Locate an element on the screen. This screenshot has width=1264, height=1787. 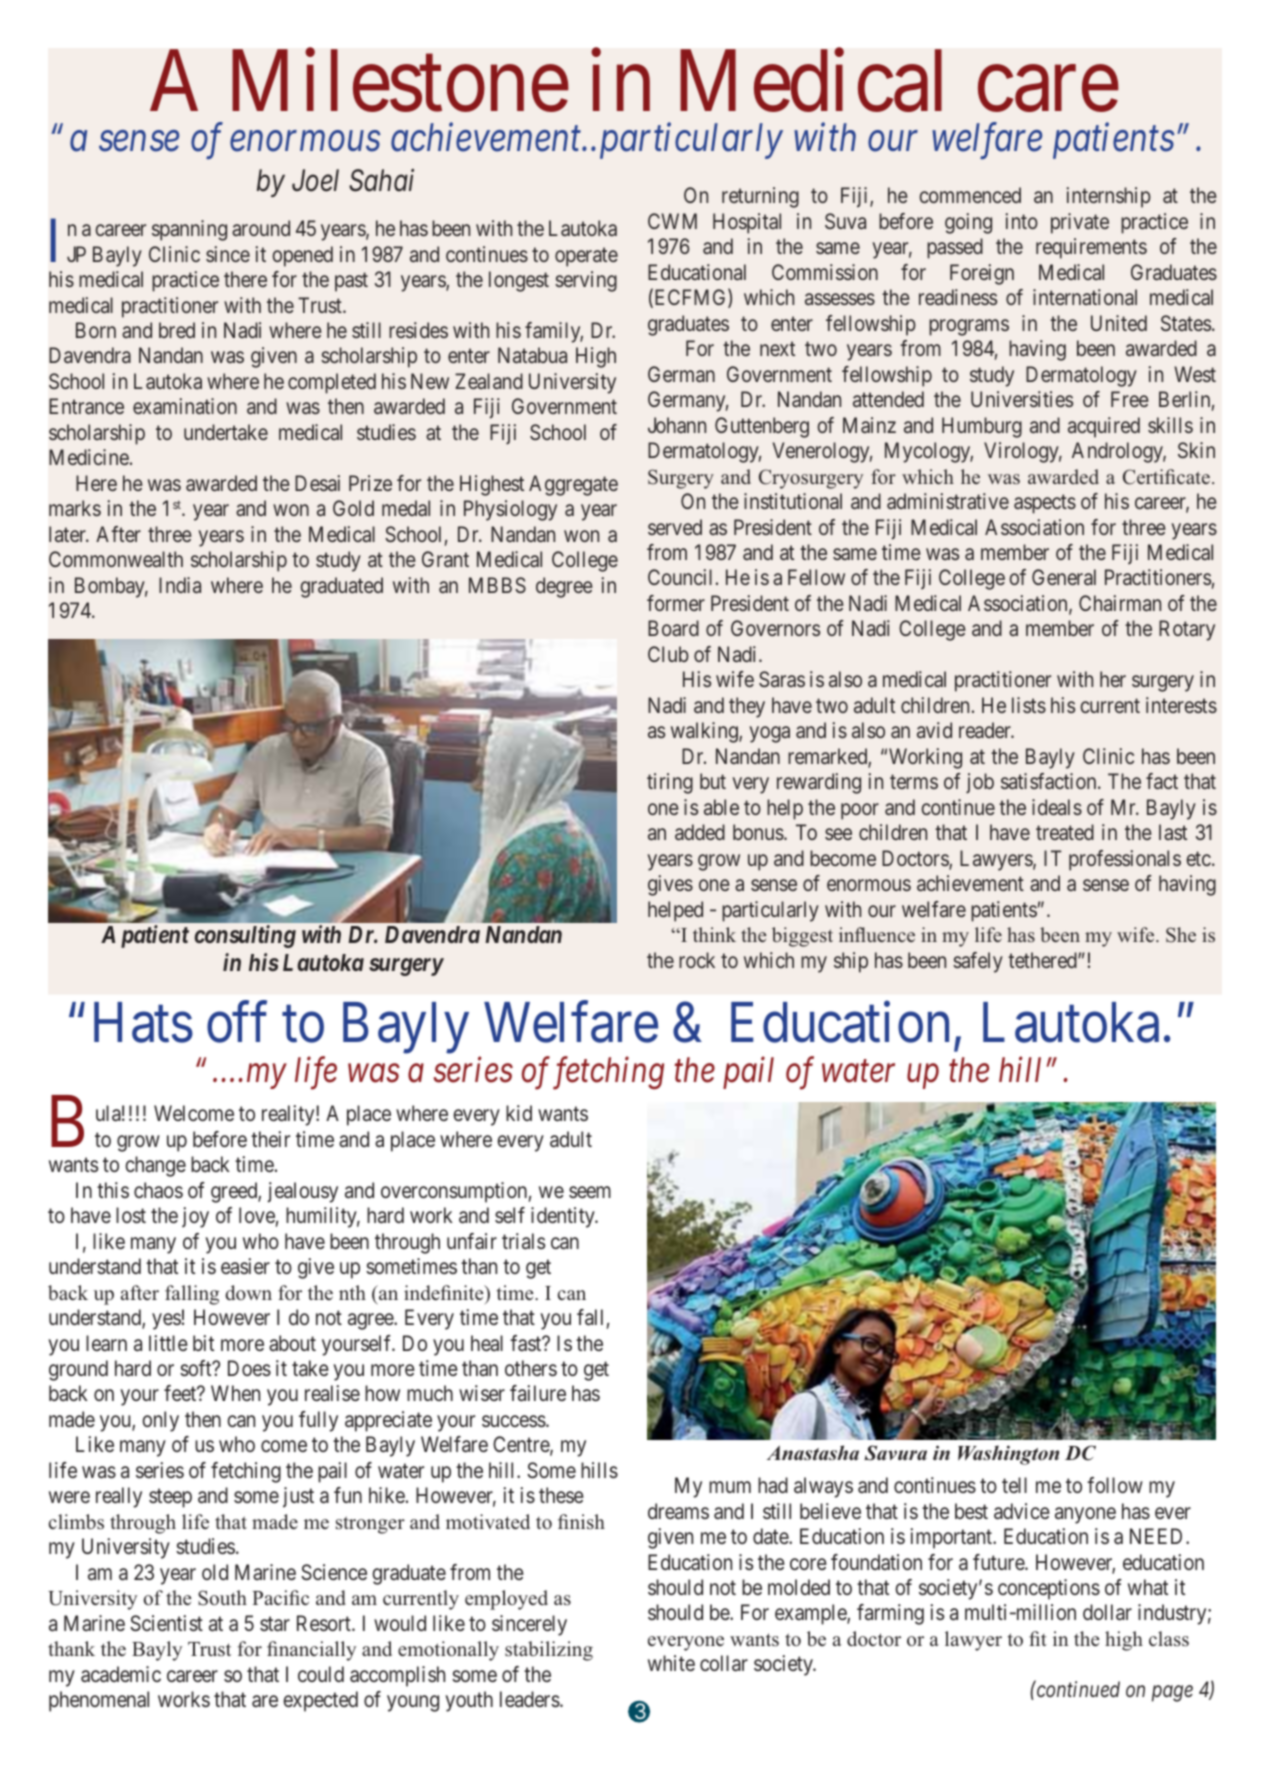
rock is located at coordinates (697, 960).
